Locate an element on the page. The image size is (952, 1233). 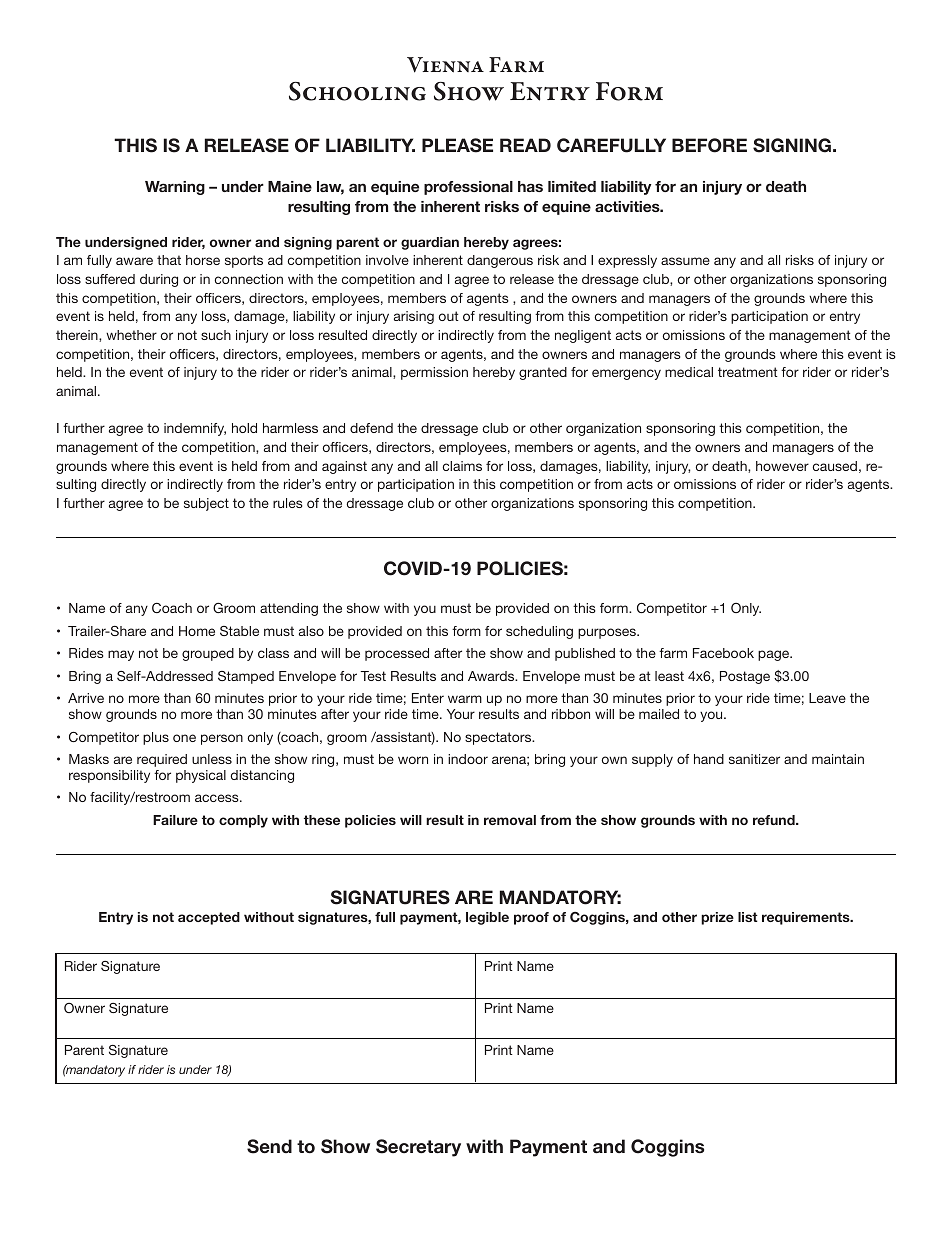
Warning is located at coordinates (175, 188).
